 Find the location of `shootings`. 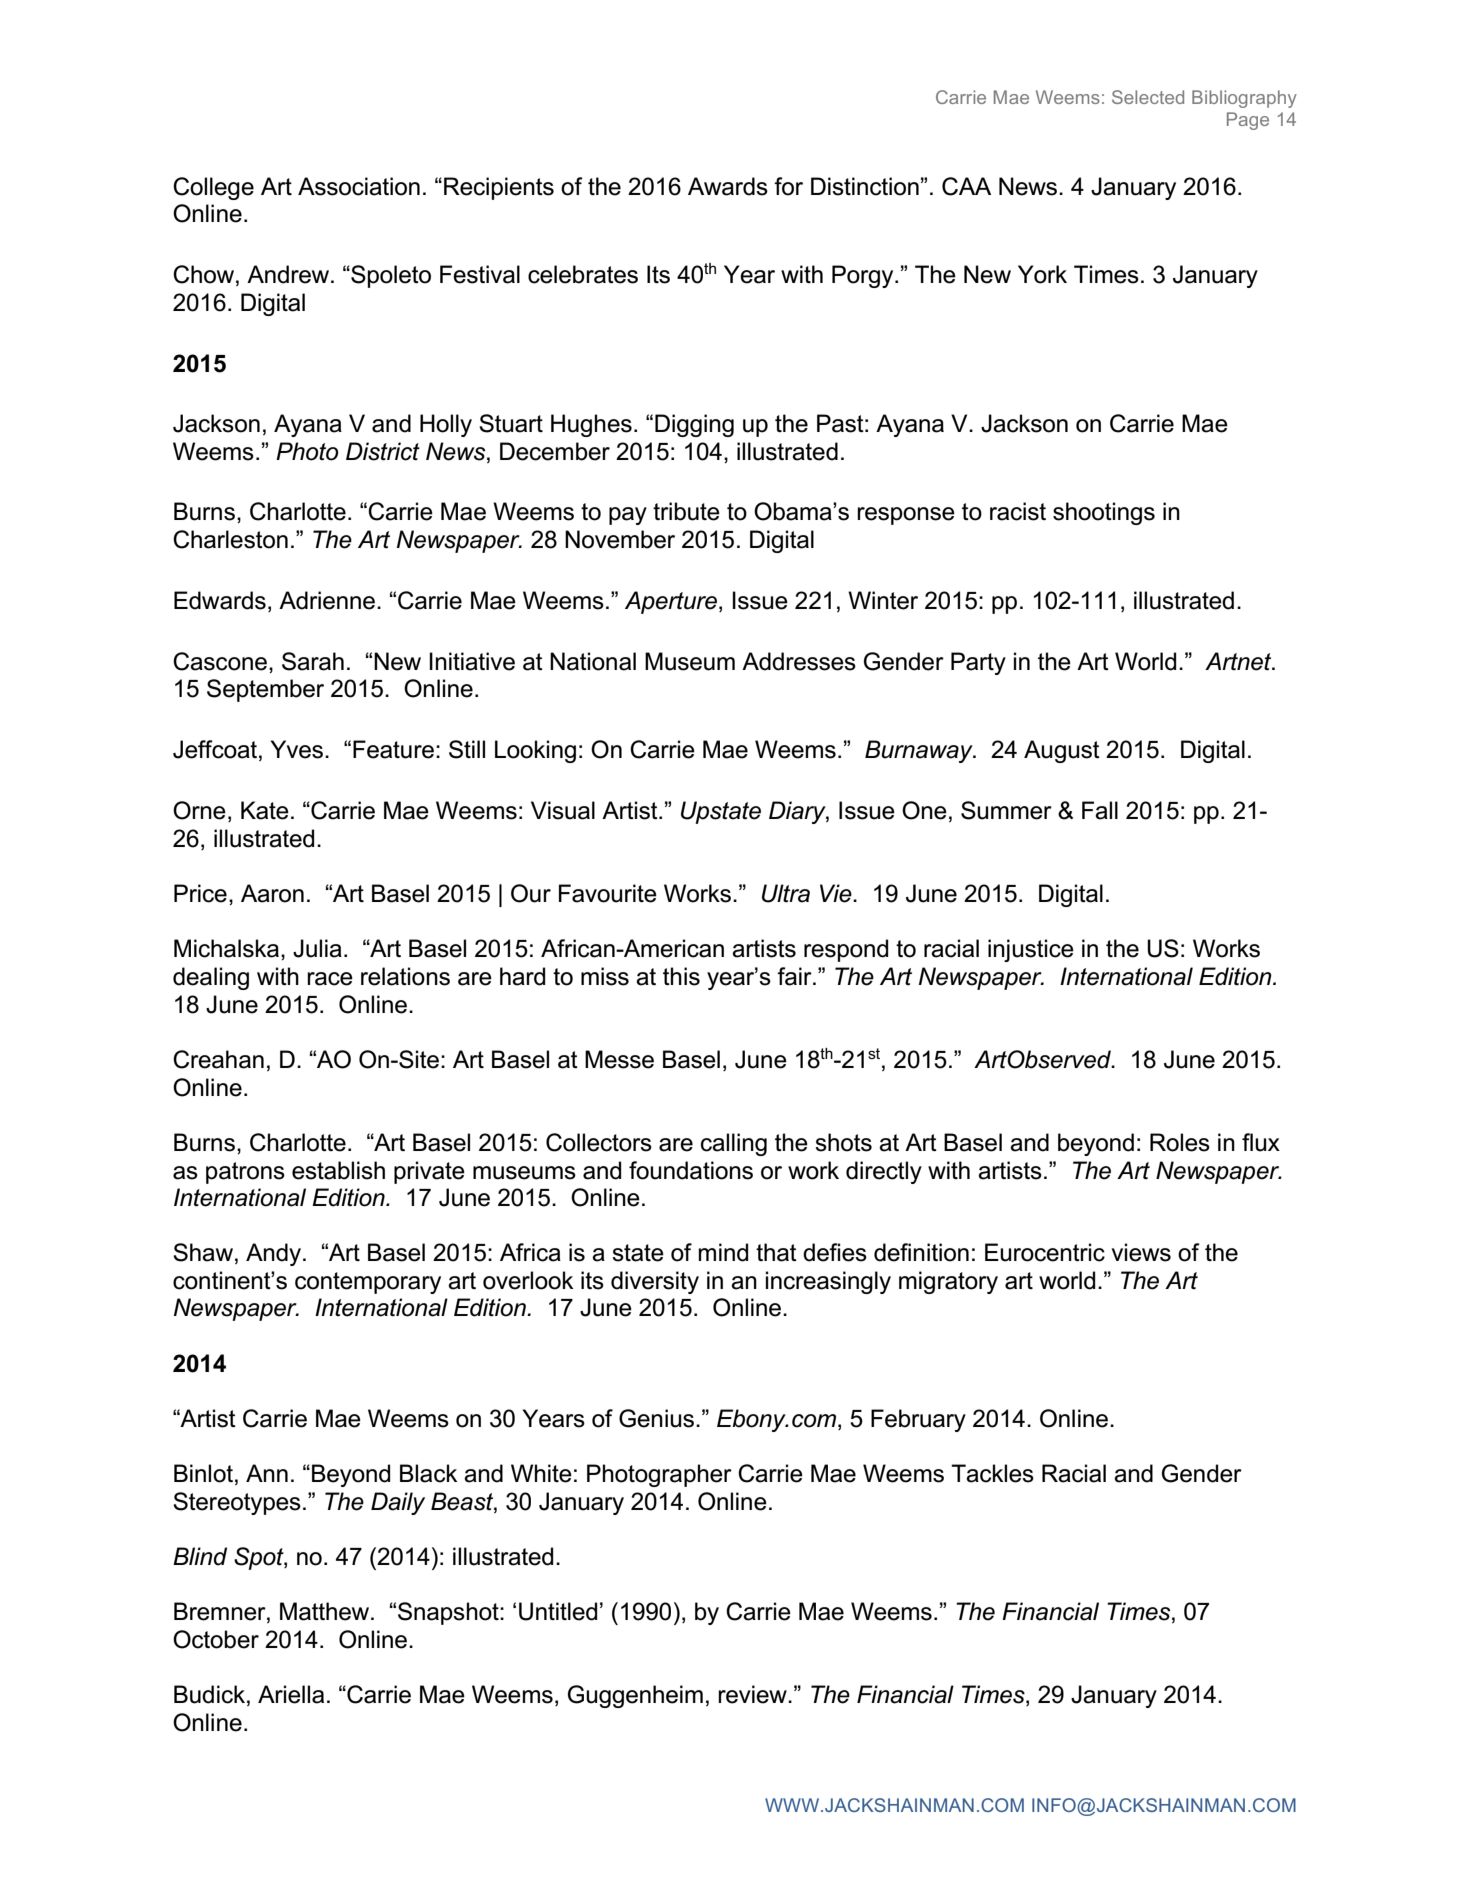

shootings is located at coordinates (1104, 513).
